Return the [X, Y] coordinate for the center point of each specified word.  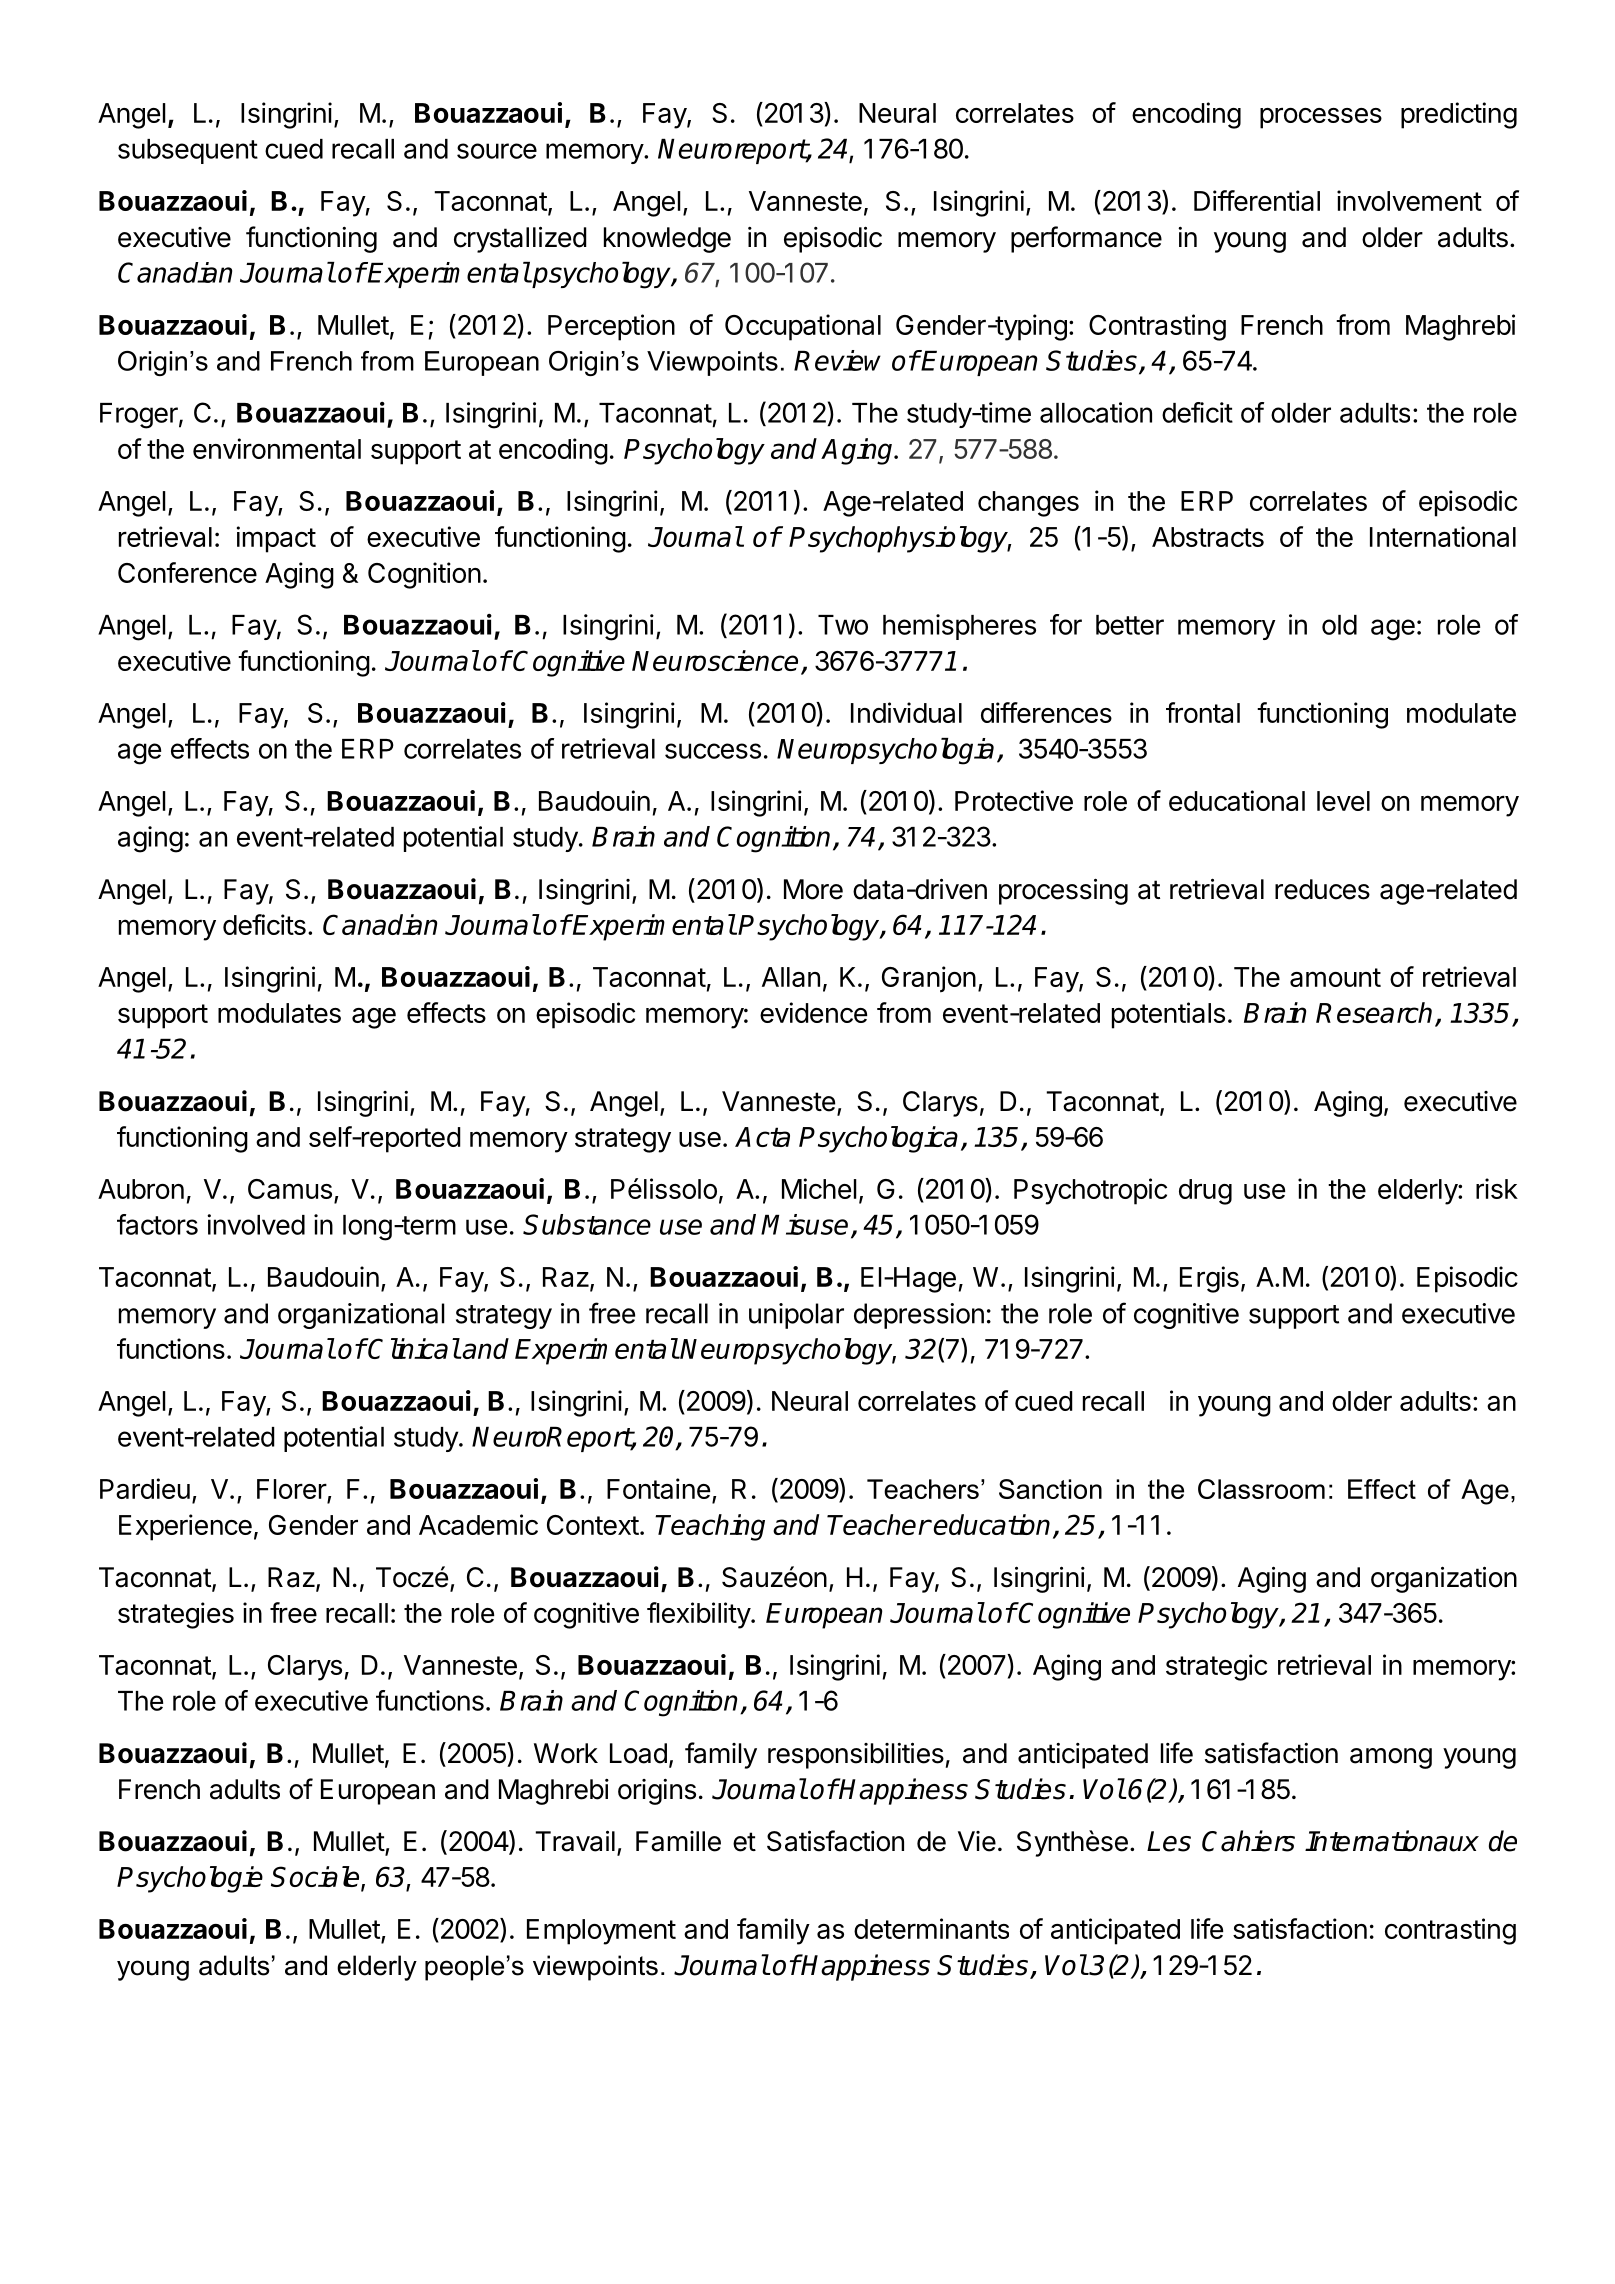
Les [1169, 1841]
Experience [185, 1527]
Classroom [1261, 1489]
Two [843, 625]
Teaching [710, 1527]
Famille [678, 1841]
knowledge [667, 240]
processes [1321, 118]
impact [276, 539]
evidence [813, 1012]
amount [1335, 977]
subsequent [188, 151]
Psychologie [190, 1879]
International [1443, 536]
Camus [290, 1189]
